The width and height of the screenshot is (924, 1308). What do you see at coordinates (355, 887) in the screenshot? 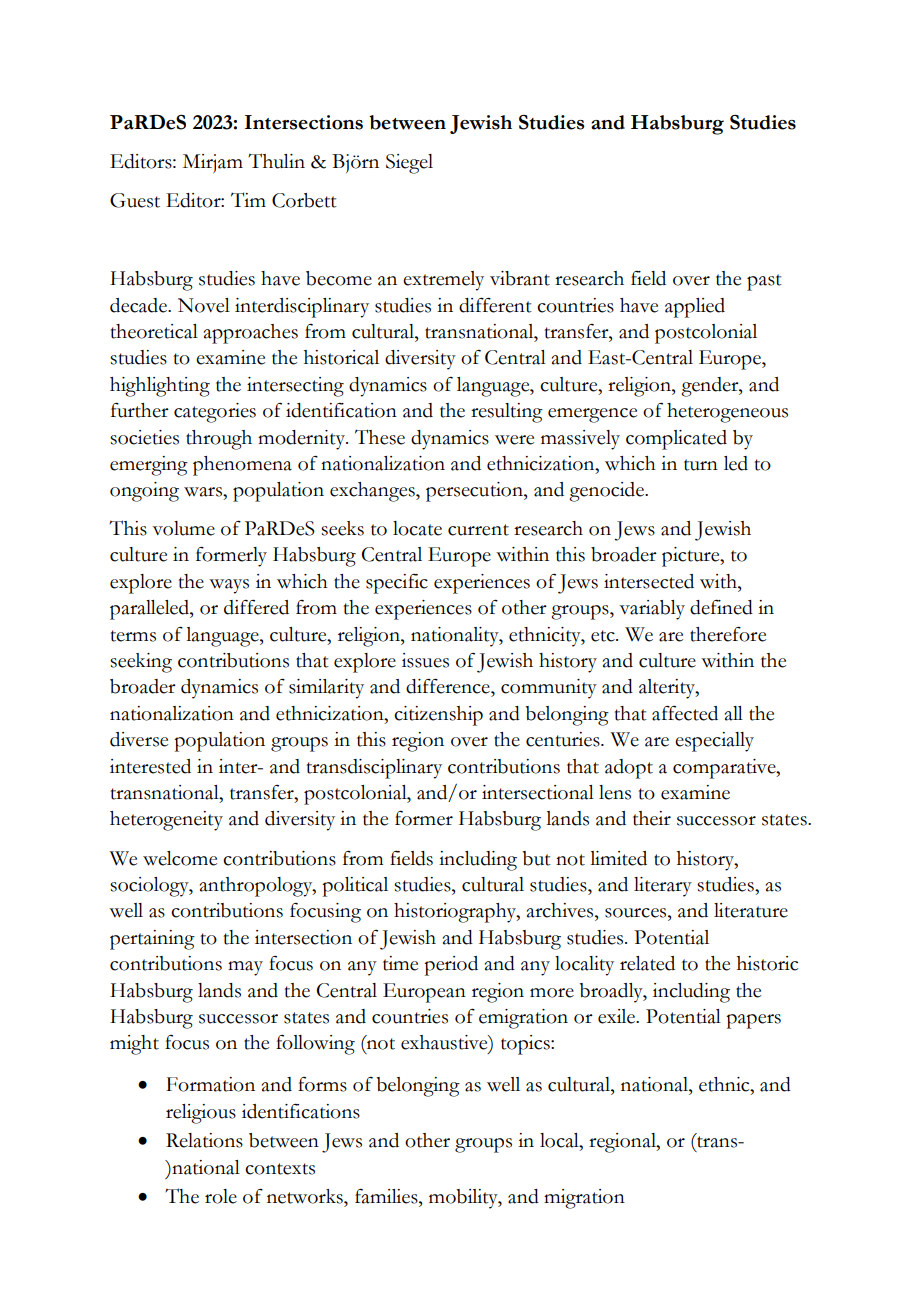
I see `political` at bounding box center [355, 887].
